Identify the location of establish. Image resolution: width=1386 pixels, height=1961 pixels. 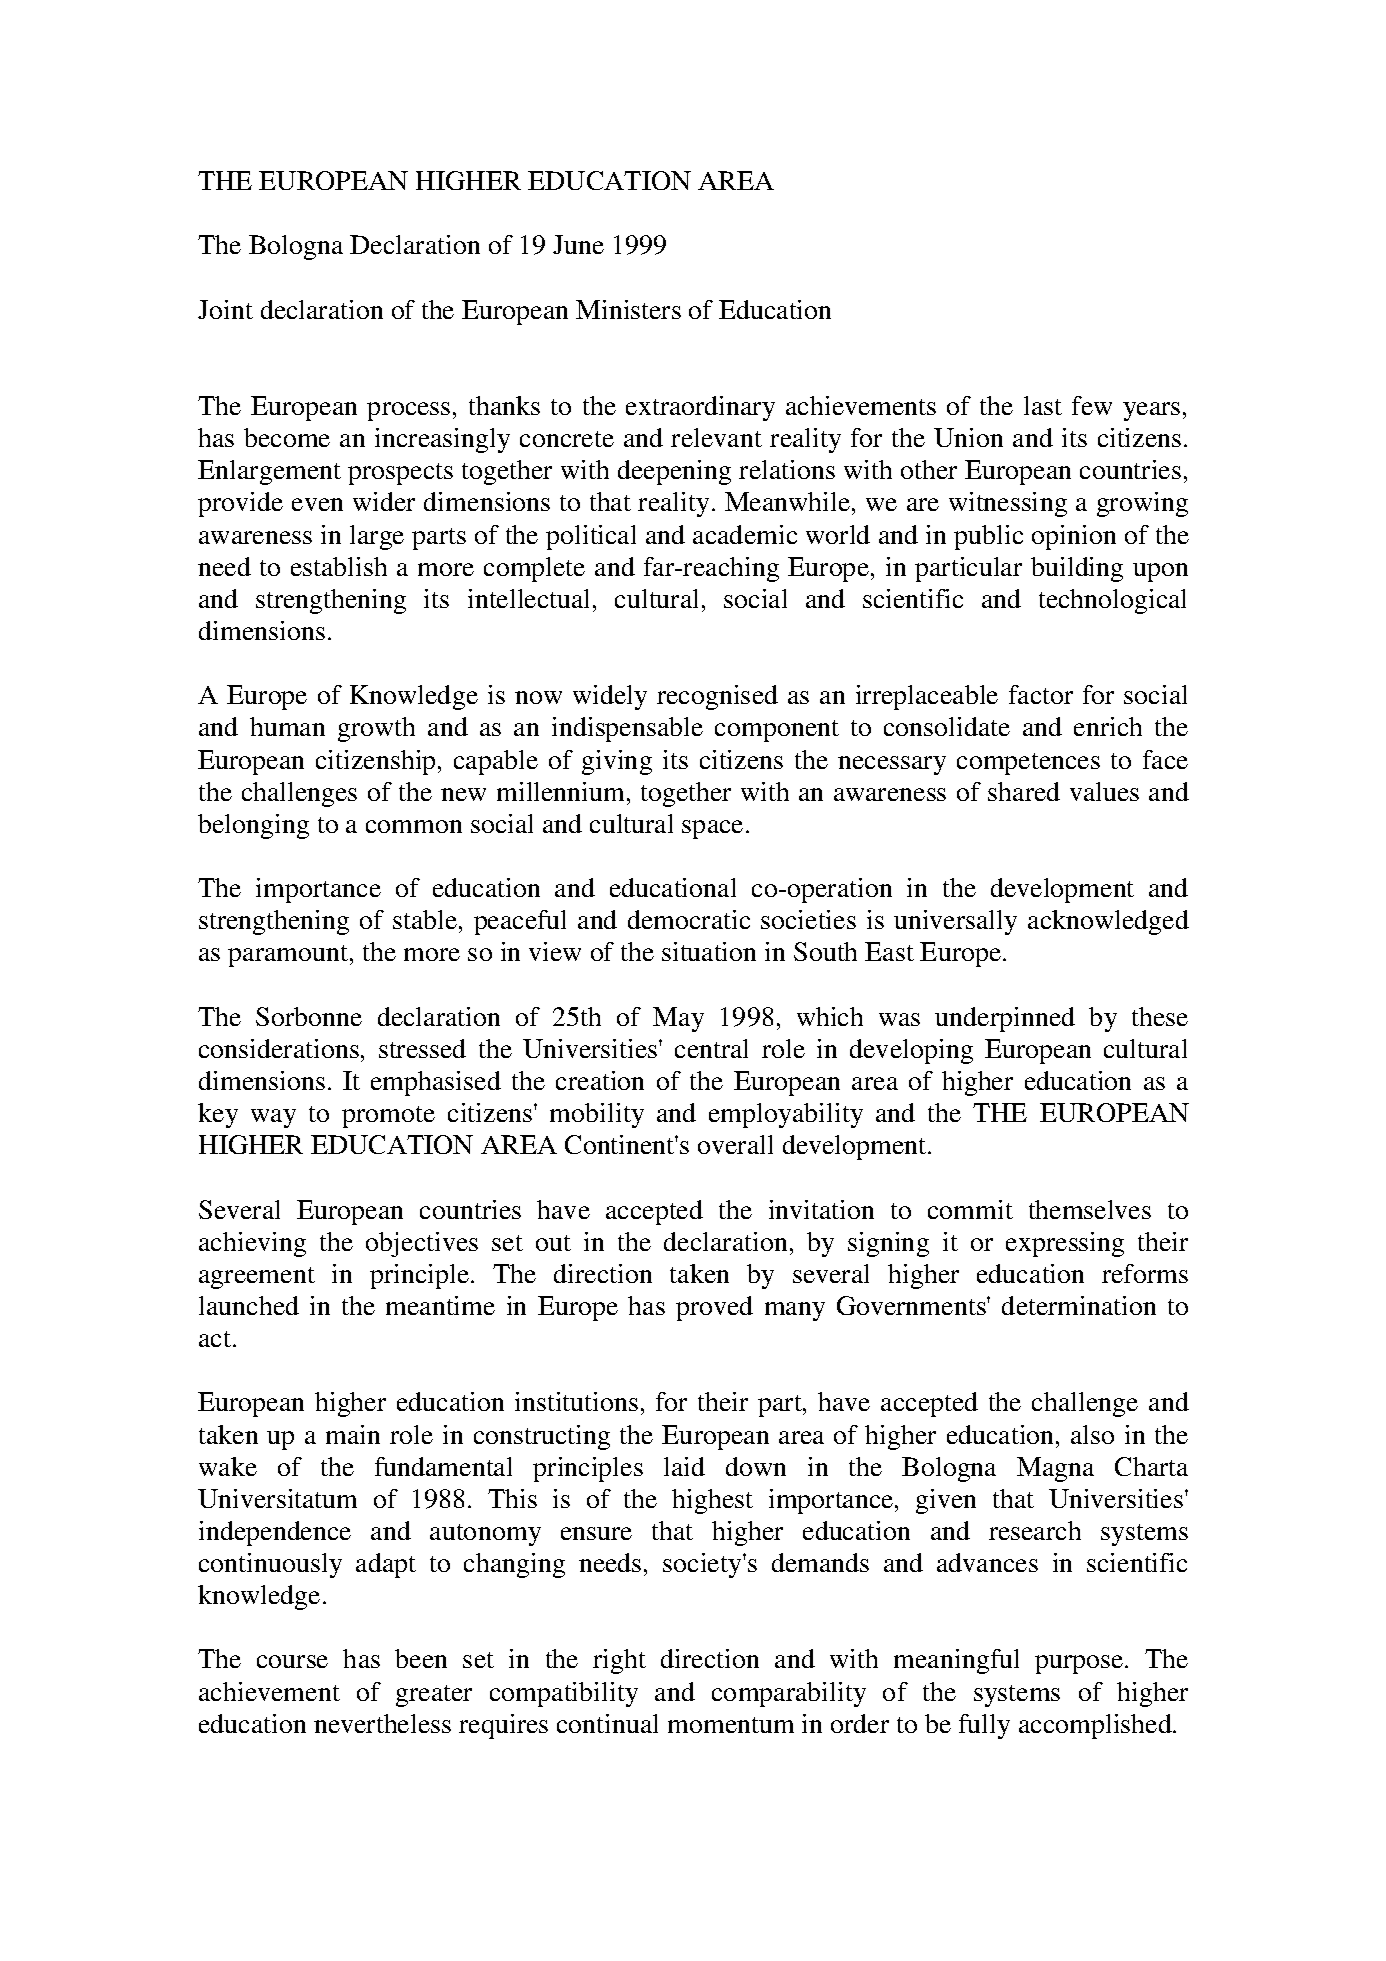
(339, 566).
